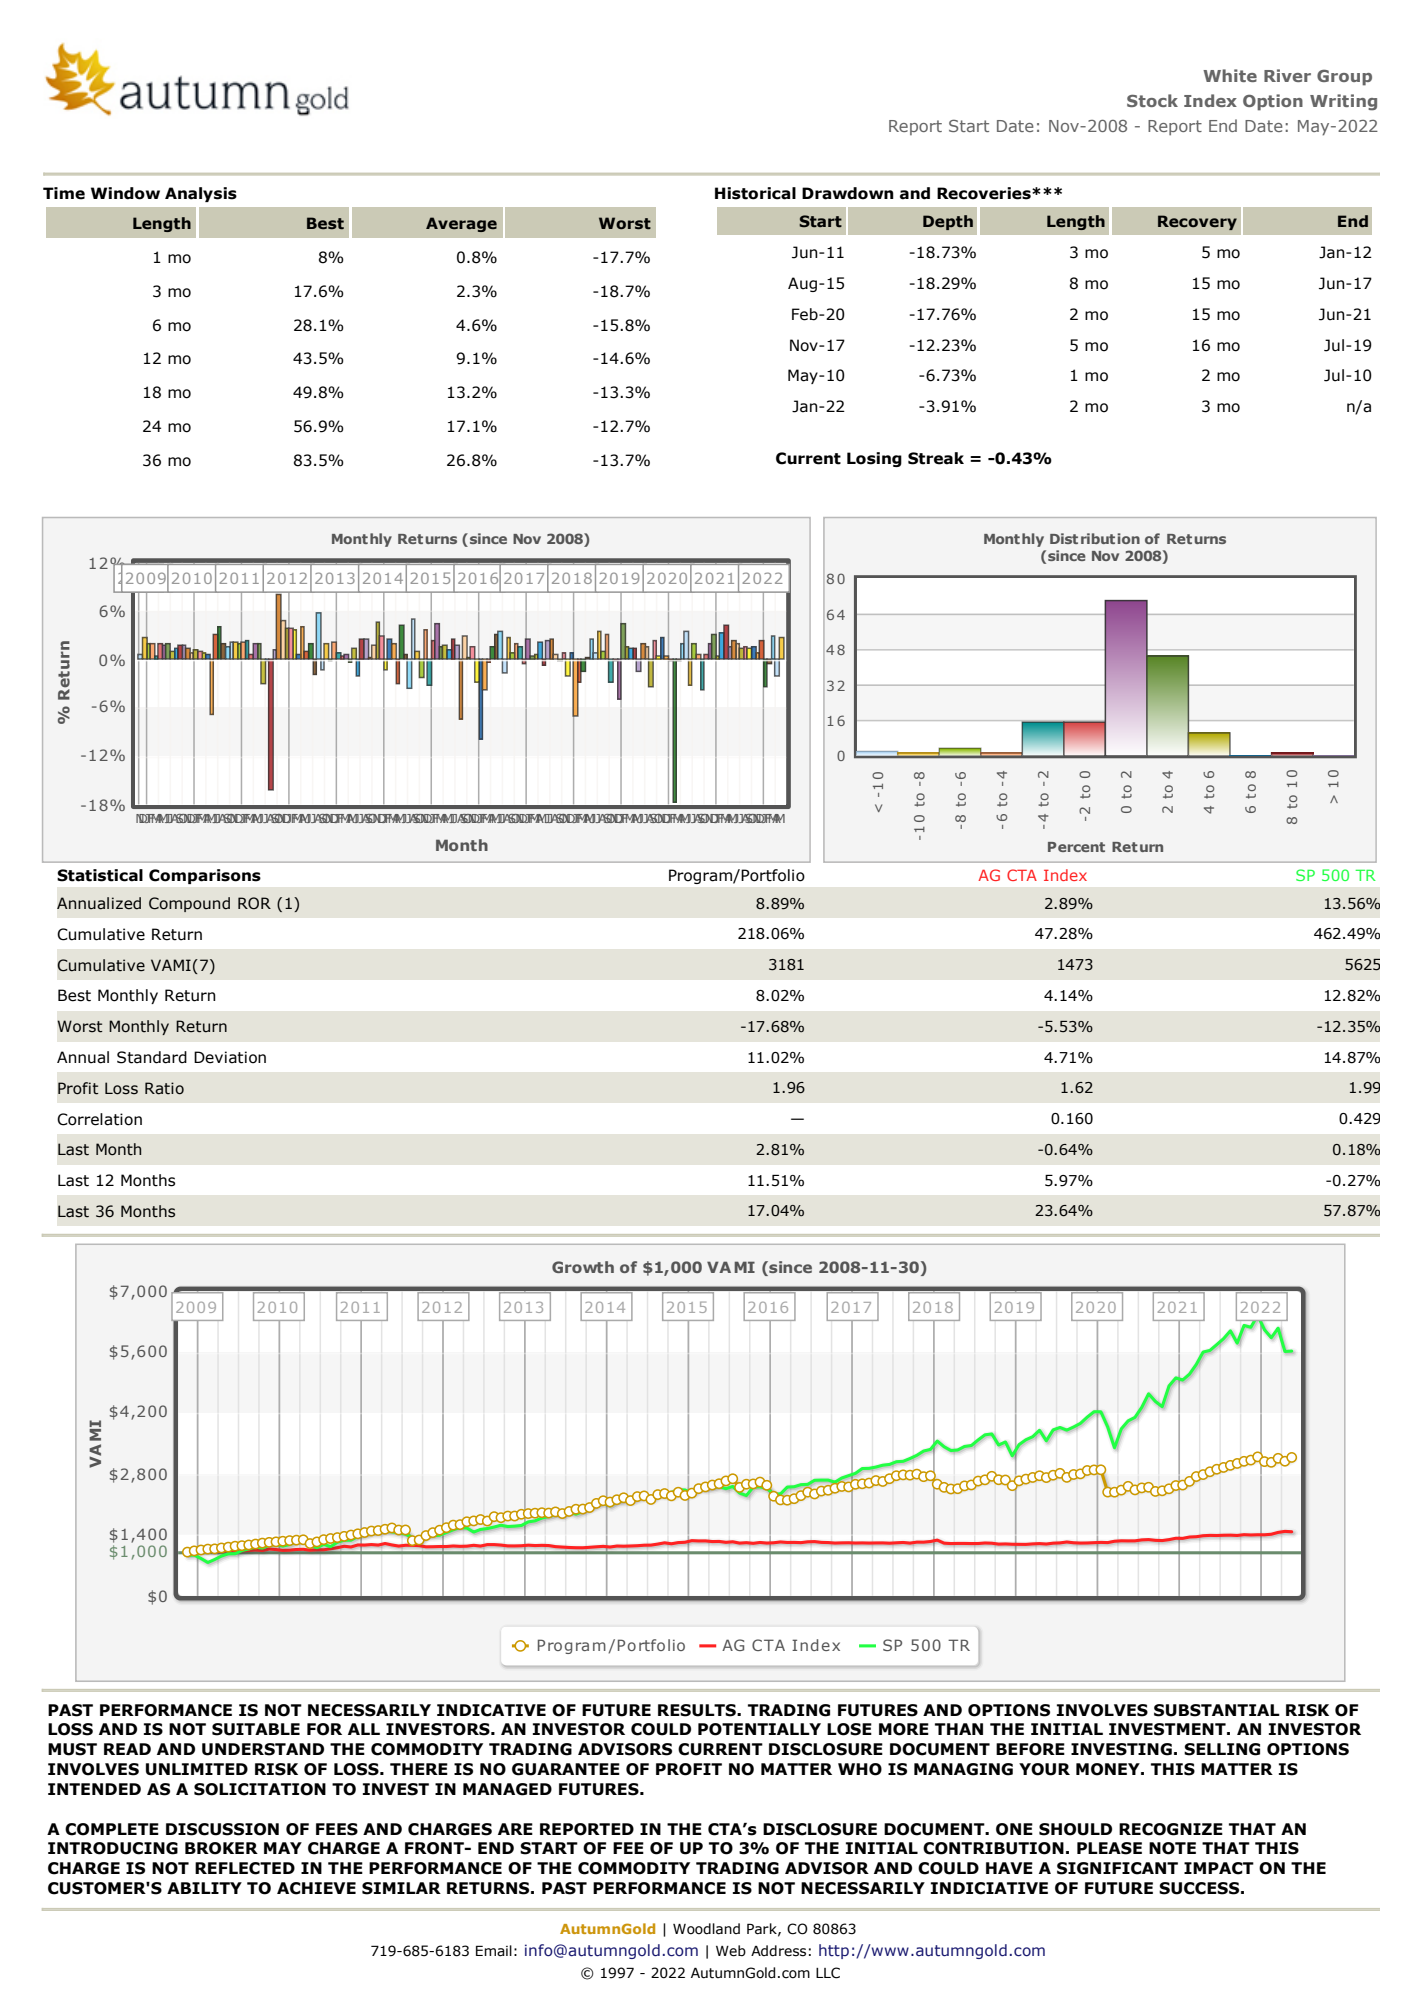 The image size is (1414, 1994). What do you see at coordinates (1152, 100) in the document?
I see `Stock` at bounding box center [1152, 100].
